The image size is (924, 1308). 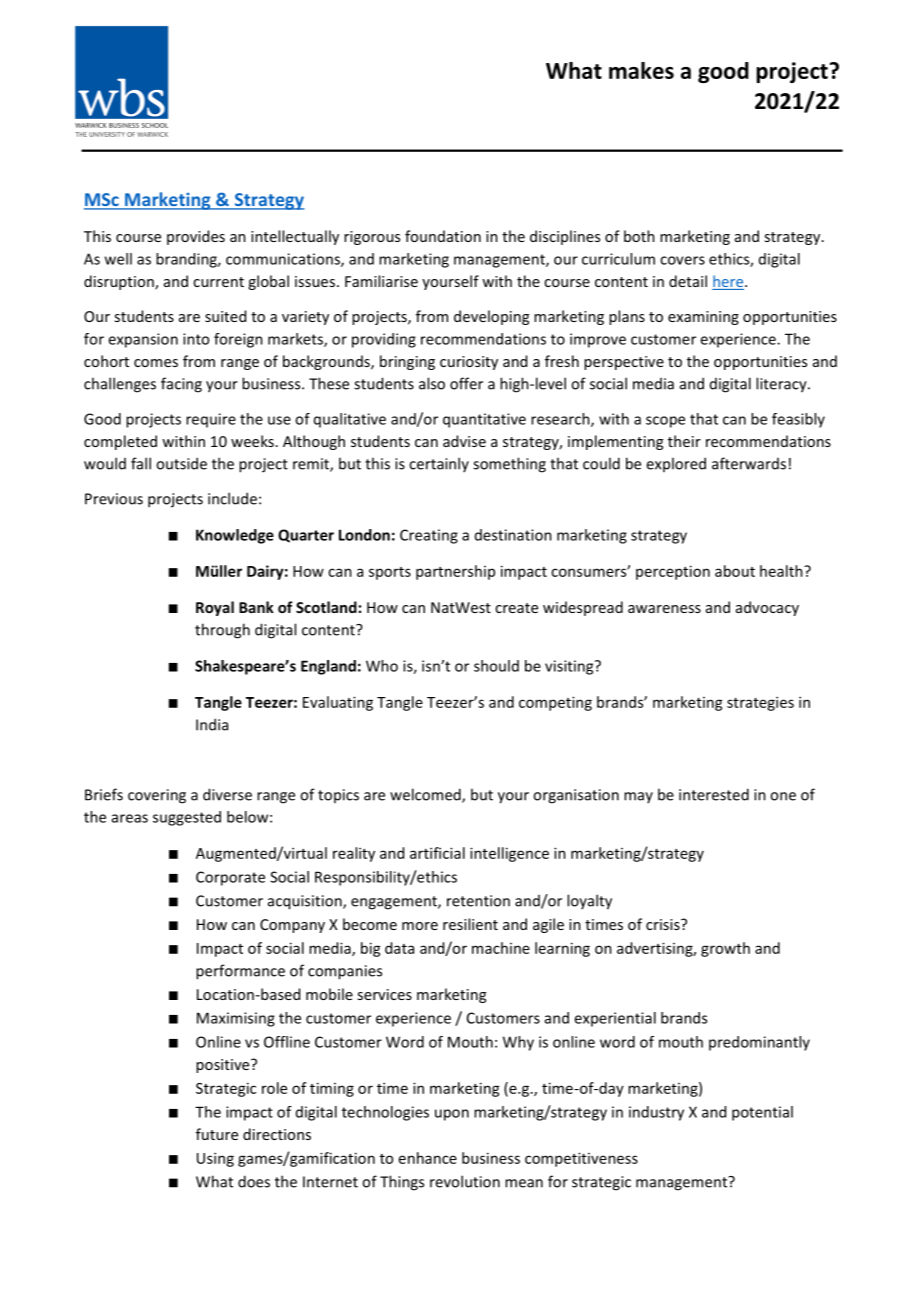 What do you see at coordinates (196, 237) in the page?
I see `provides` at bounding box center [196, 237].
